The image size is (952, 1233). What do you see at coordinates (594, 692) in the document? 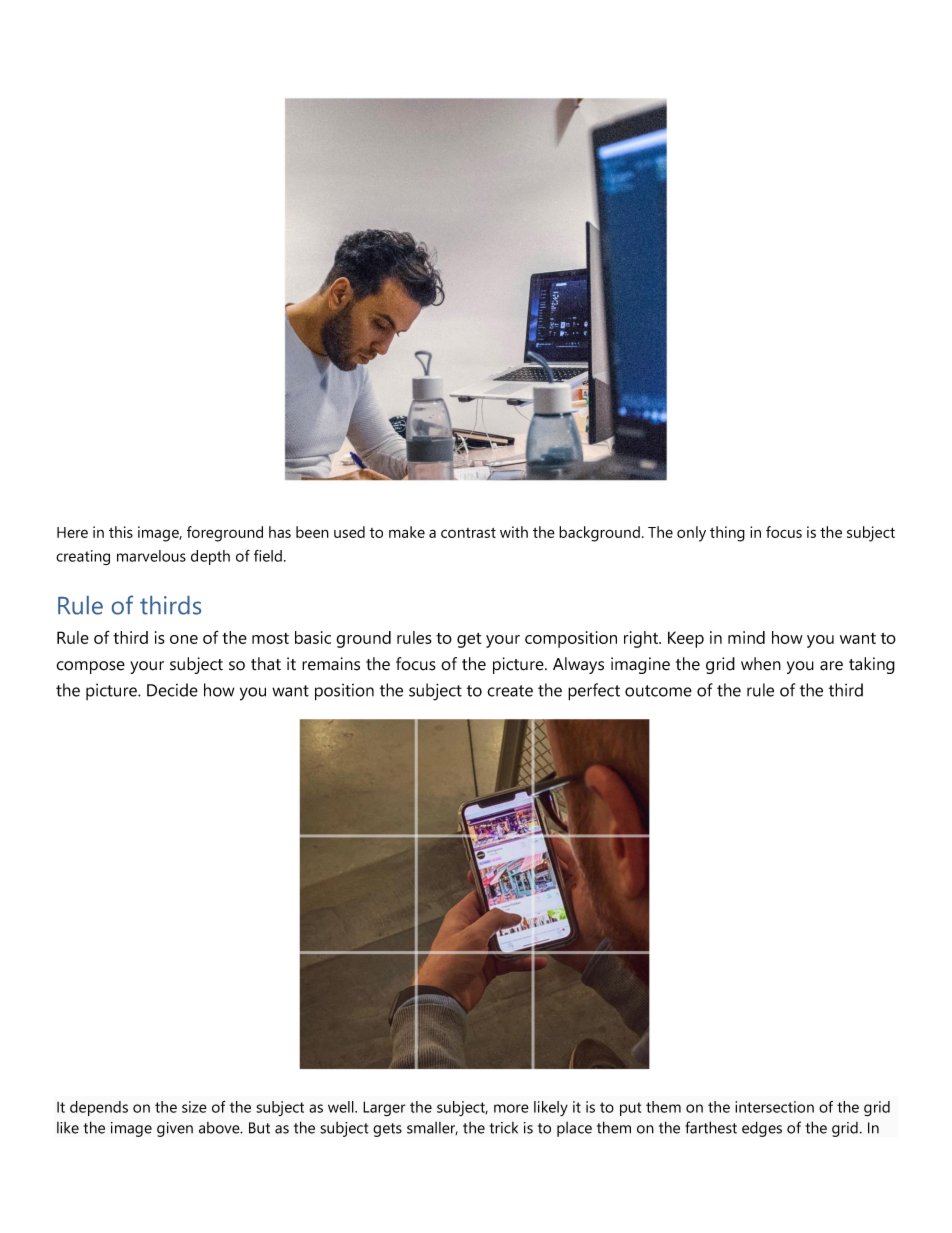
I see `perfect` at bounding box center [594, 692].
